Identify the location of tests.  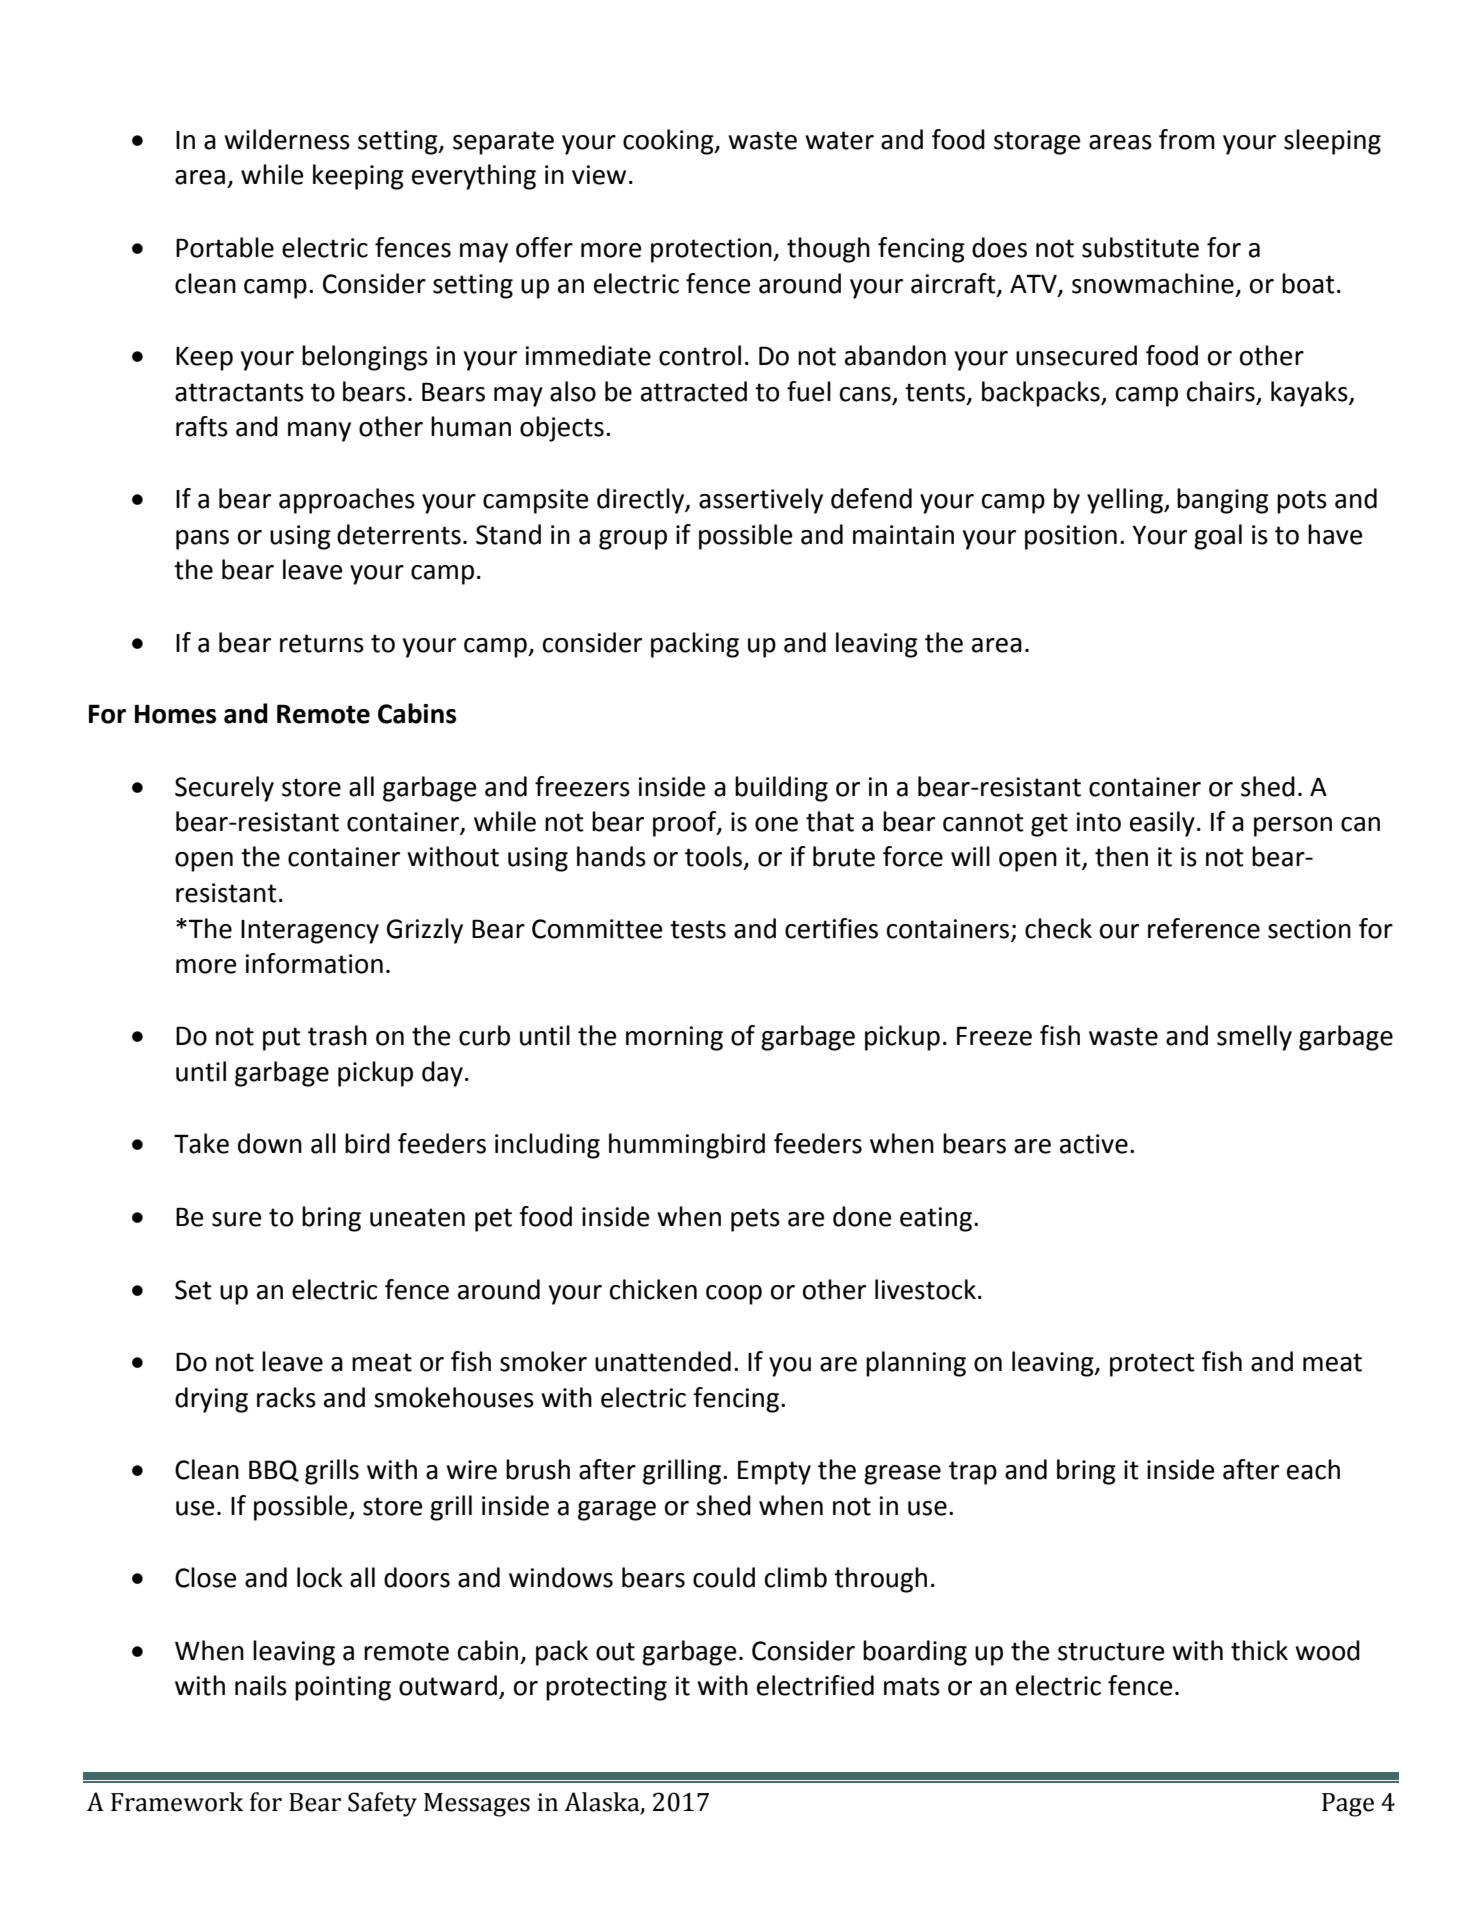
(698, 929).
